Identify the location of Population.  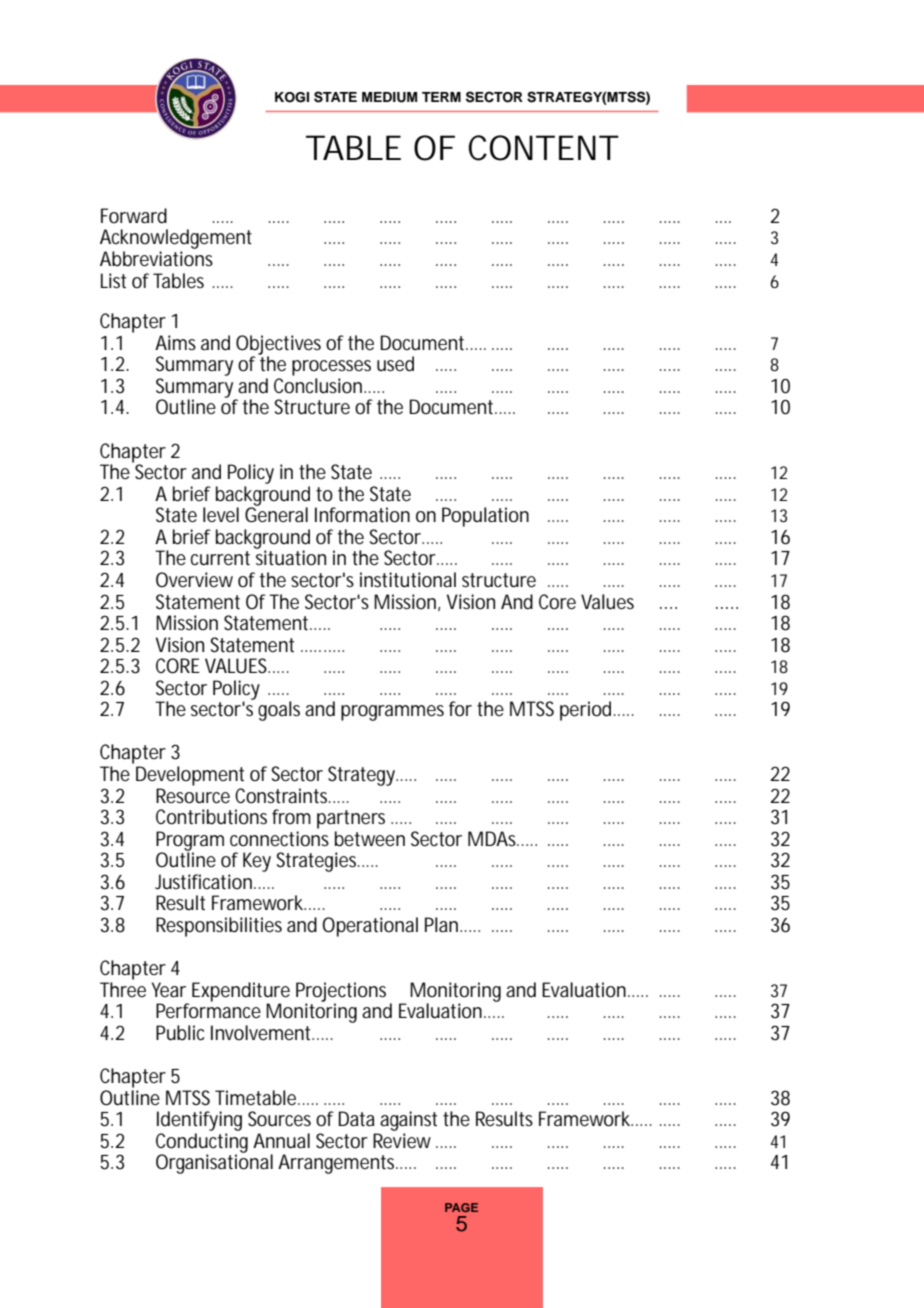
(485, 517).
